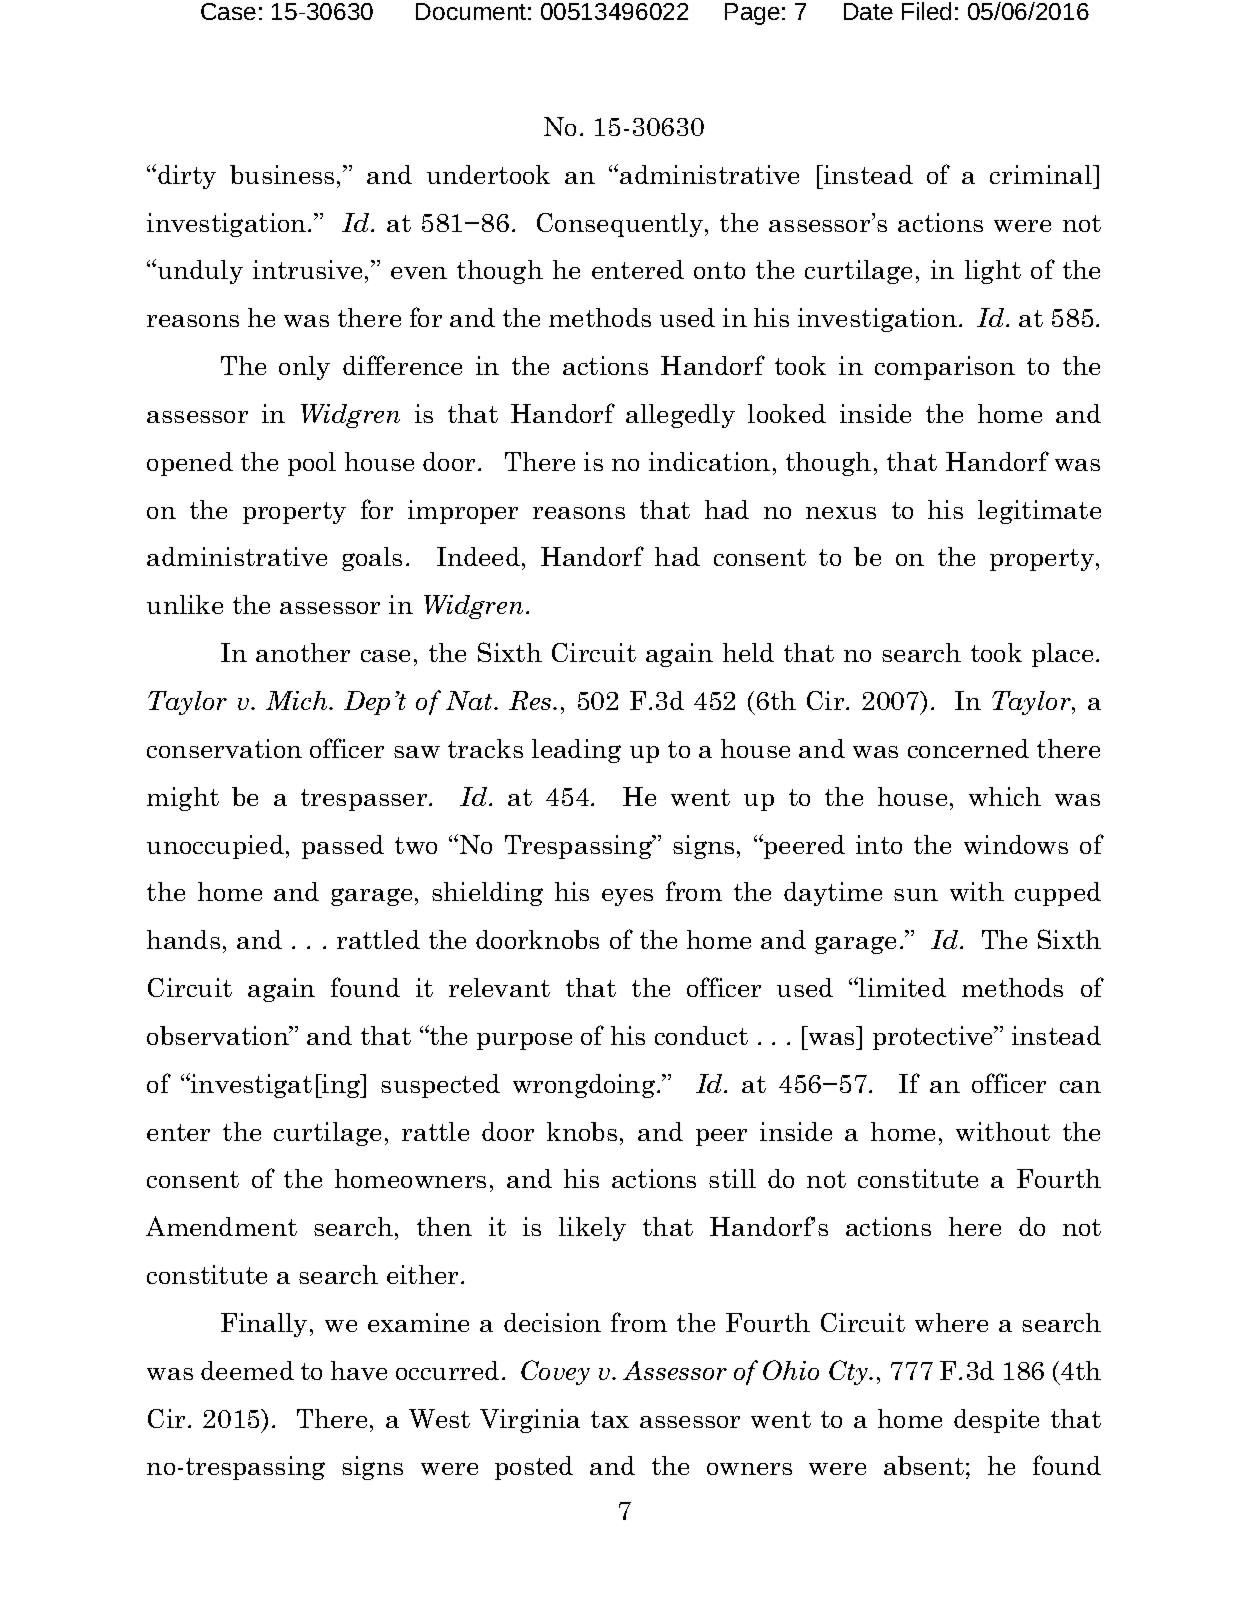 This screenshot has height=1616, width=1249. What do you see at coordinates (304, 368) in the screenshot?
I see `only` at bounding box center [304, 368].
